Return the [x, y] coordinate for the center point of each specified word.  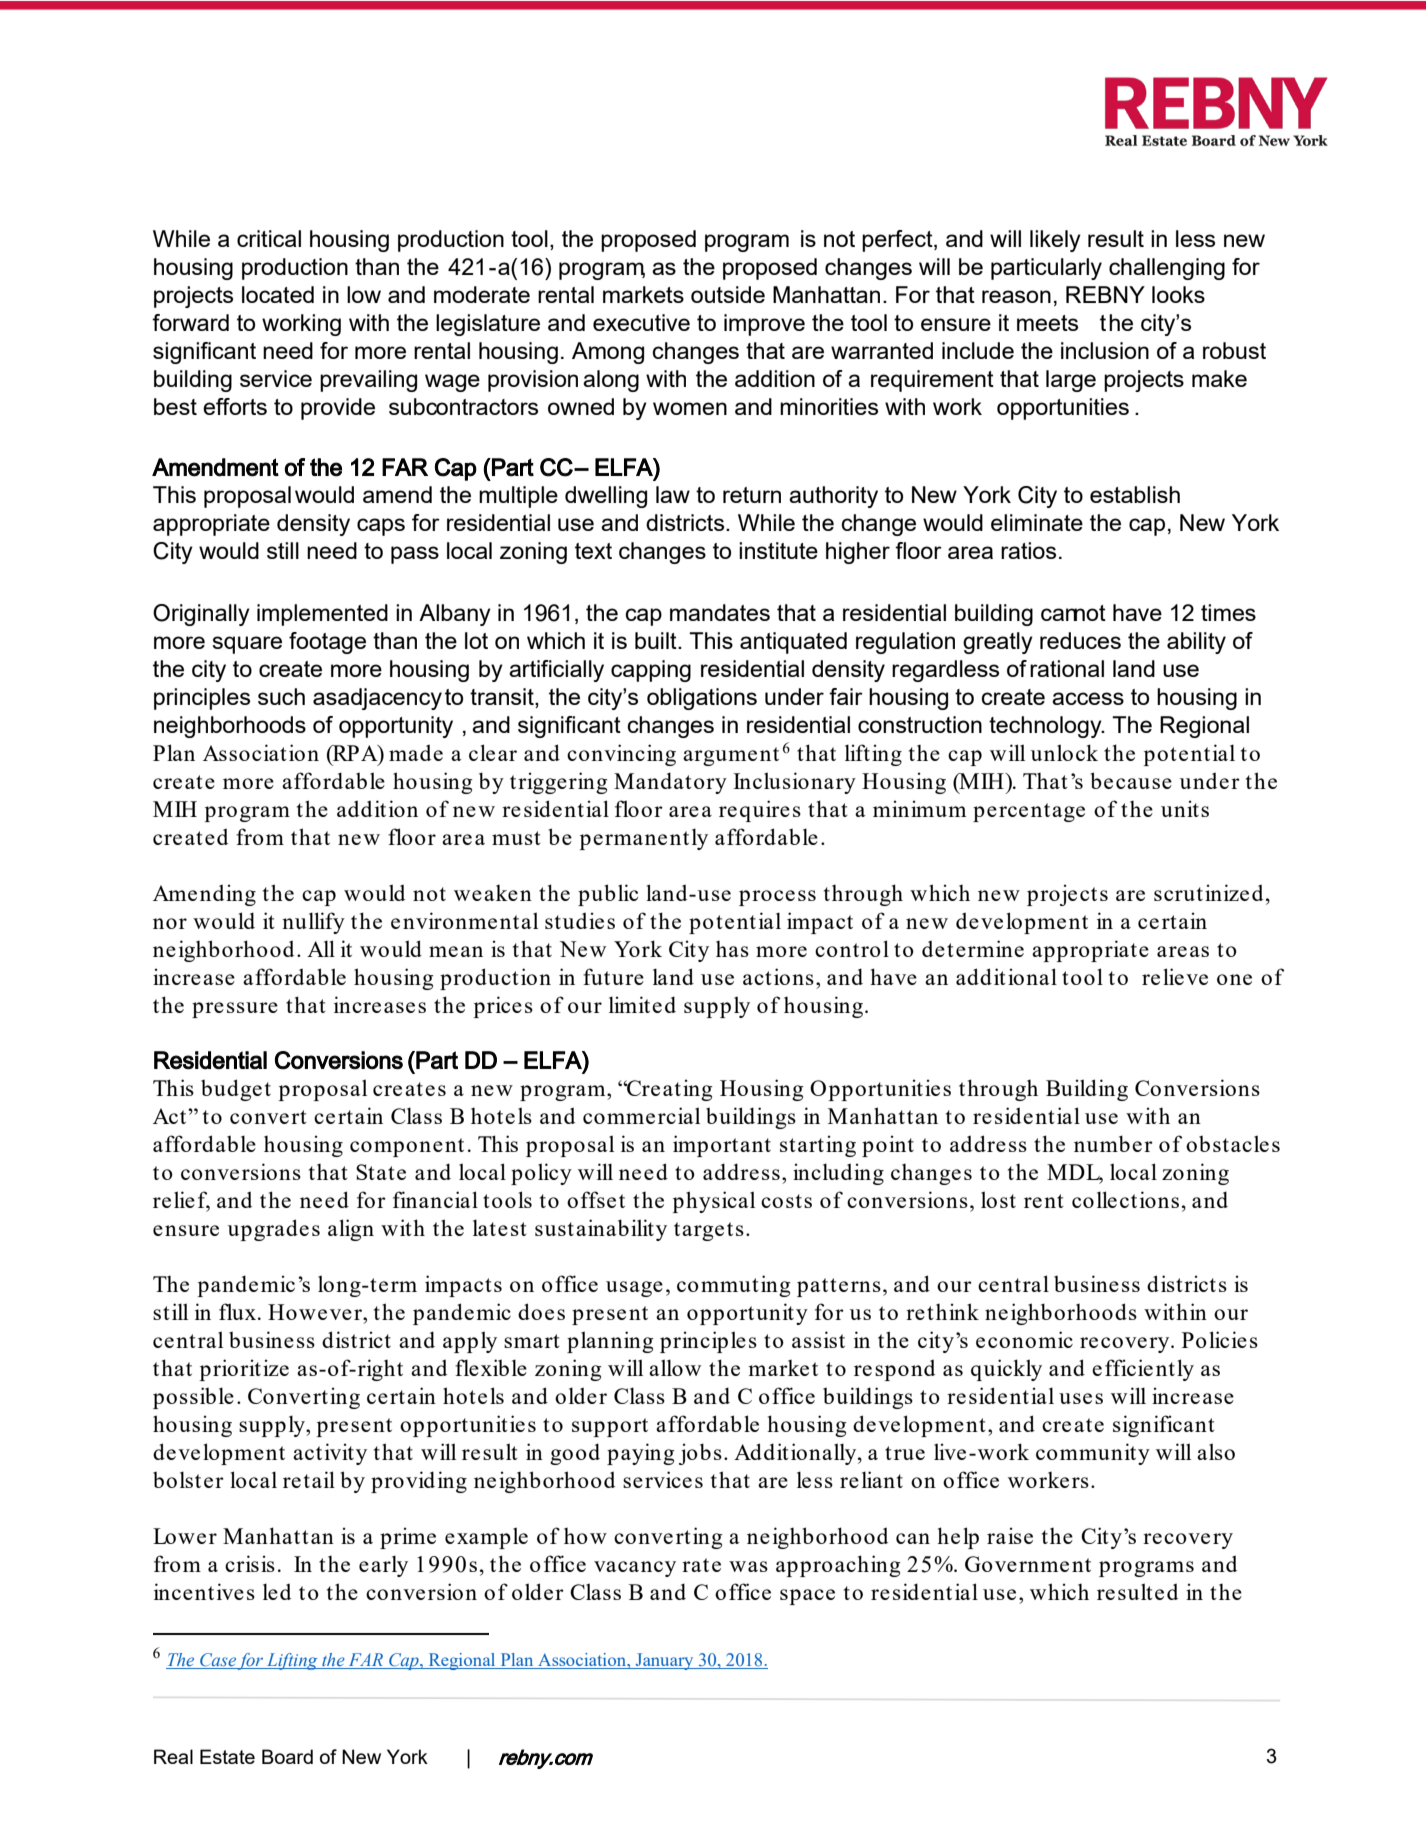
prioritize [244, 1370]
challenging [1167, 269]
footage [327, 643]
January [665, 1661]
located [278, 294]
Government [1028, 1564]
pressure [235, 1010]
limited [642, 1004]
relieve [1175, 976]
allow [675, 1367]
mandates [720, 612]
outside [728, 294]
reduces [1080, 640]
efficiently [1143, 1370]
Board [287, 1756]
